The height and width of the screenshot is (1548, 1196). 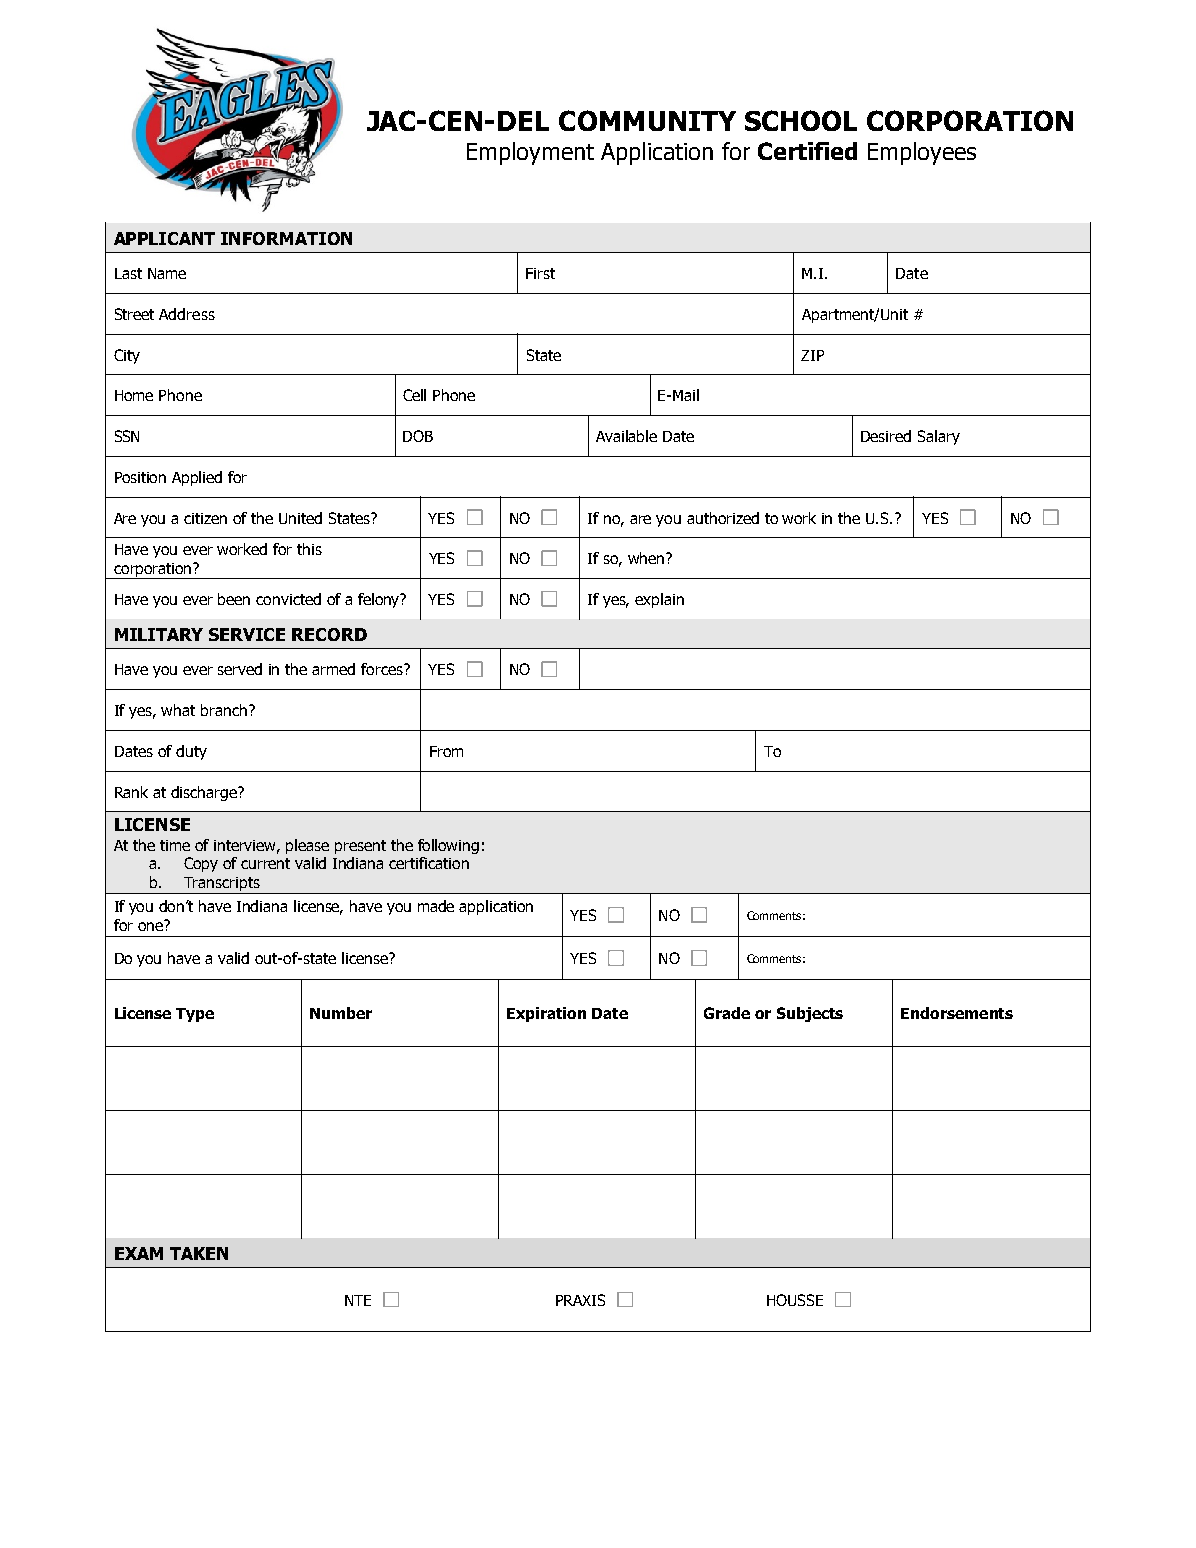 I want to click on Home, so click(x=134, y=395).
